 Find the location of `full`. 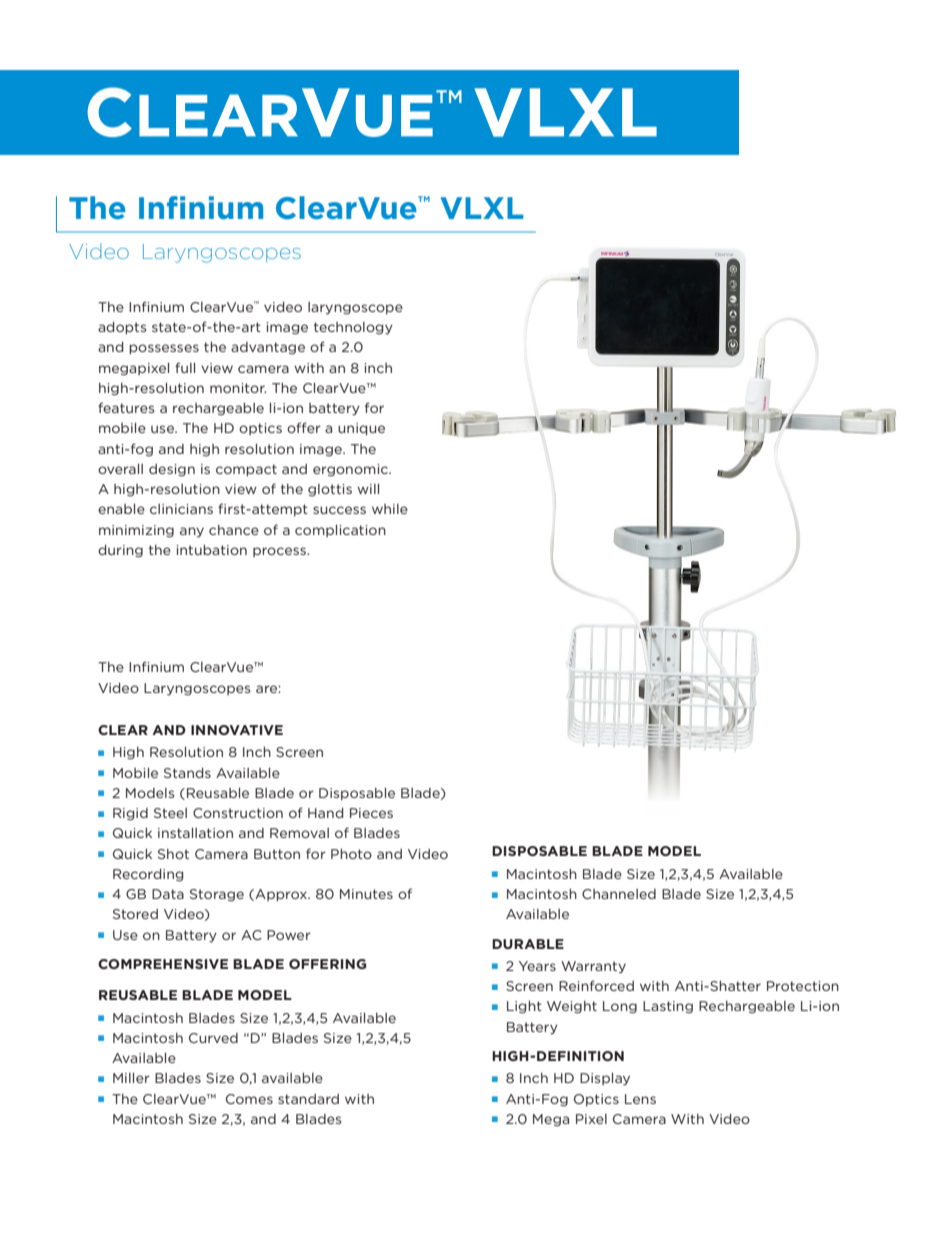

full is located at coordinates (185, 367).
